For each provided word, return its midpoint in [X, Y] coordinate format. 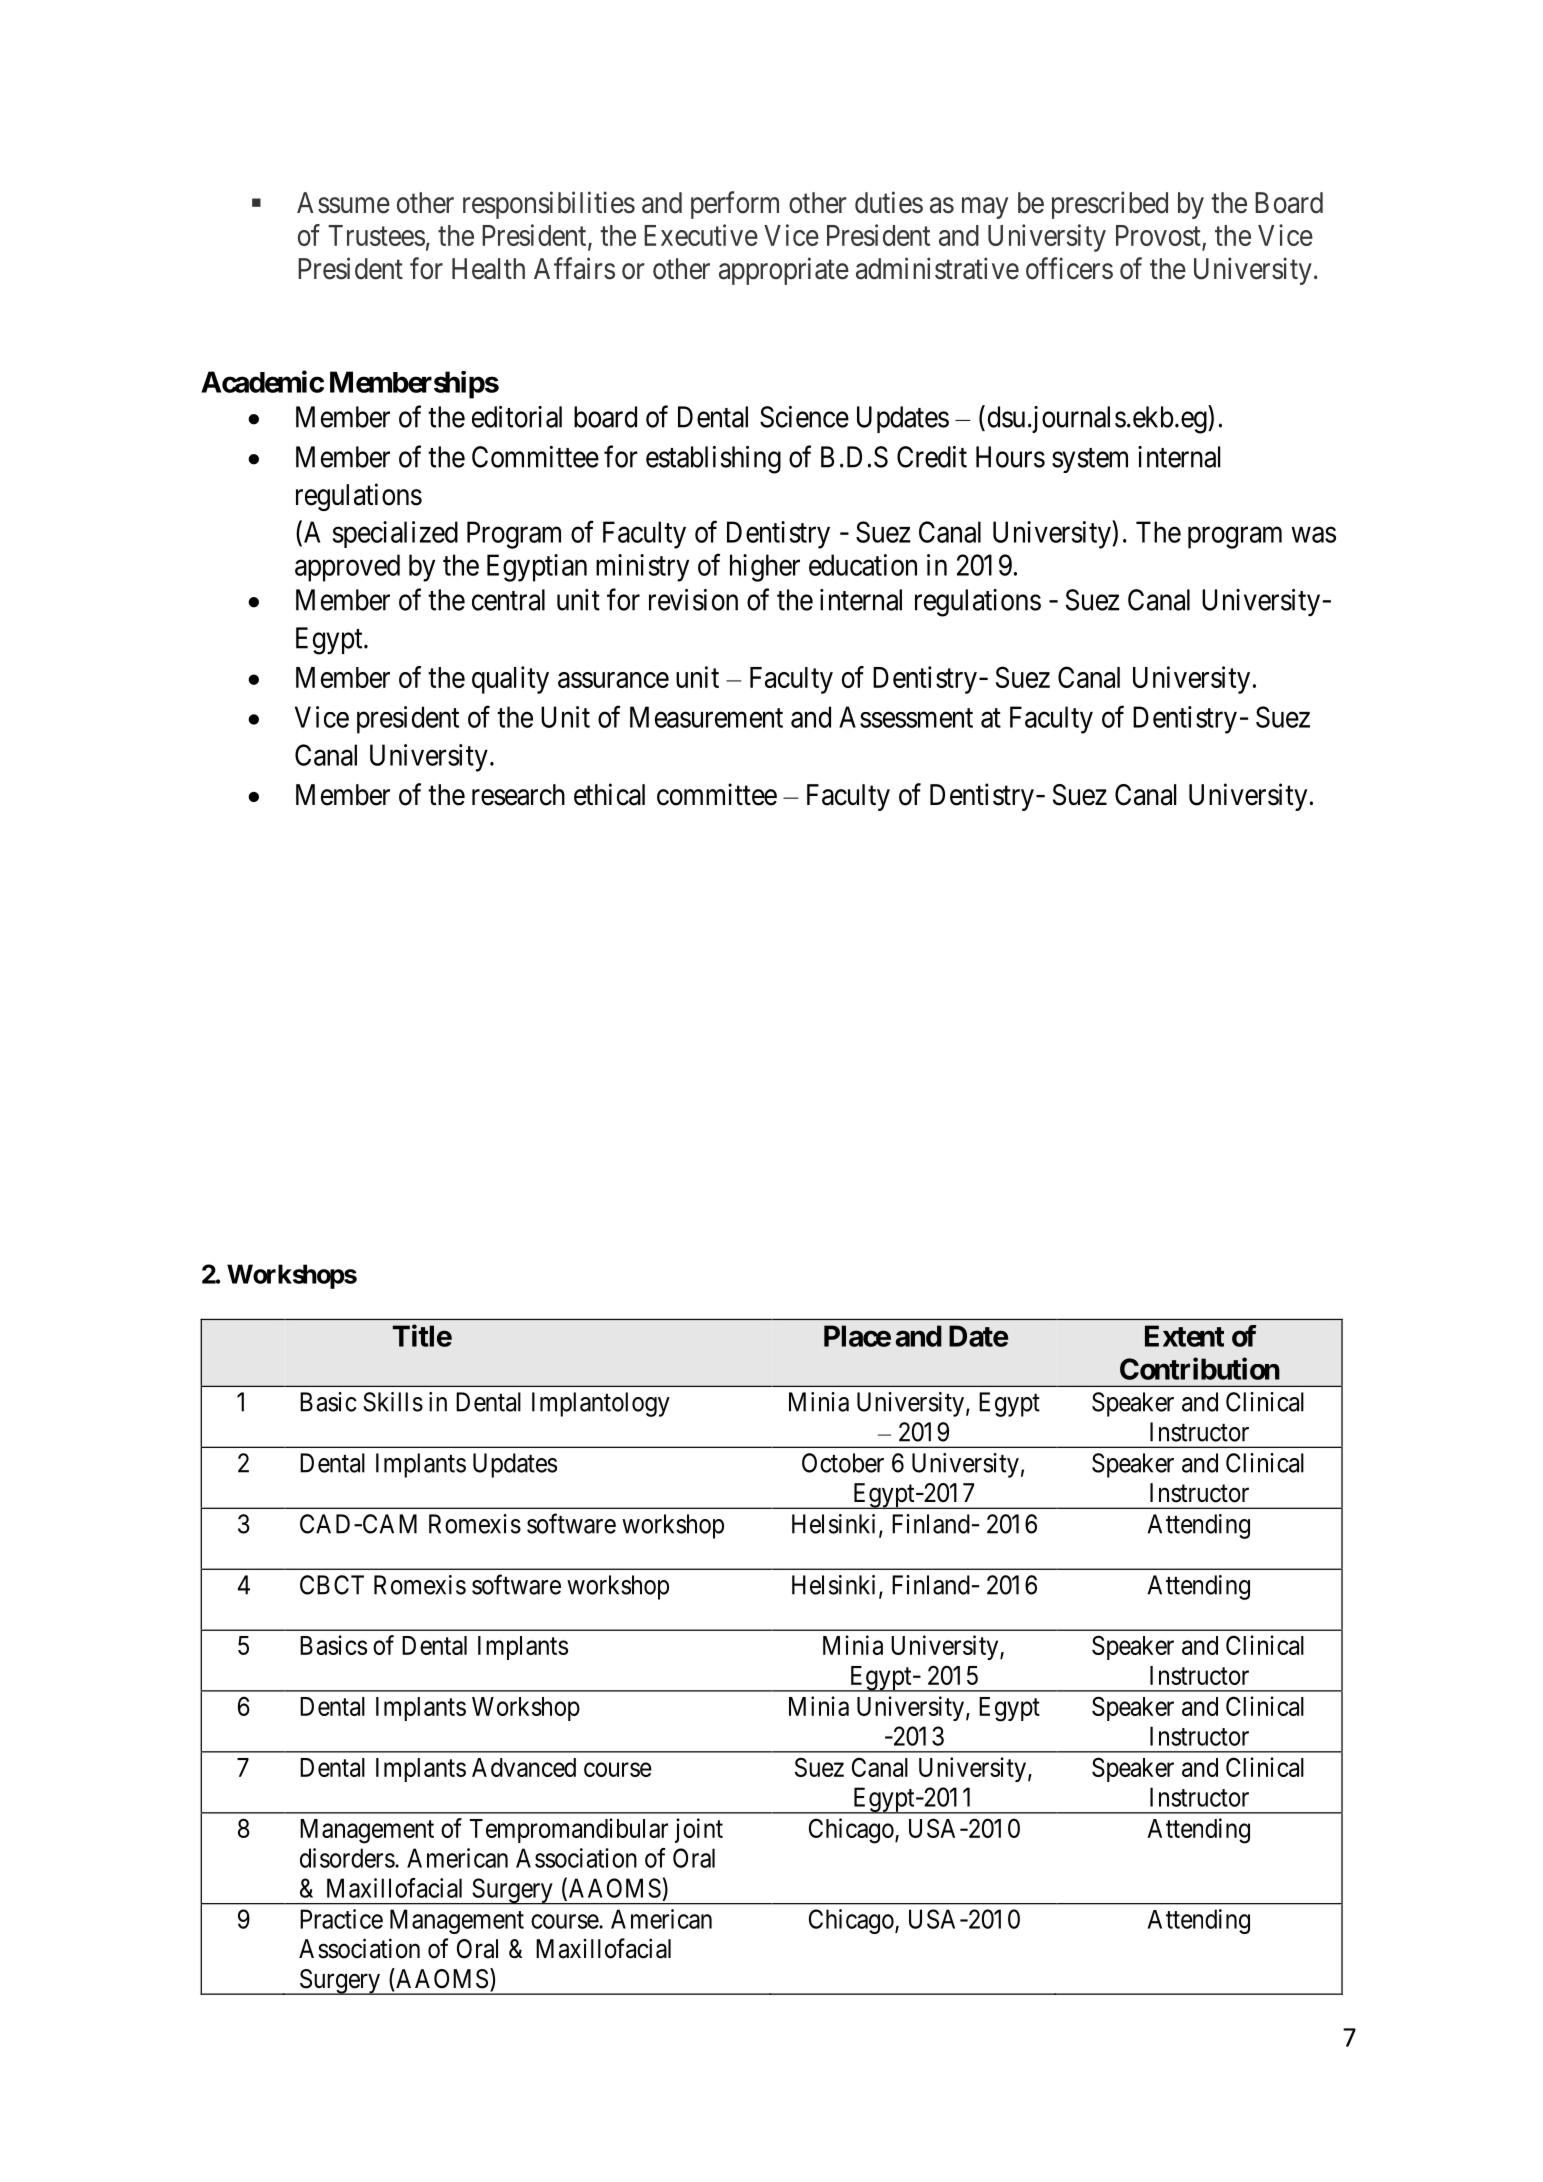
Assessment [906, 717]
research [518, 795]
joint [699, 1830]
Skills [393, 1402]
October [843, 1463]
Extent [1184, 1336]
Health [488, 269]
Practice [341, 1919]
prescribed [1110, 205]
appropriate [784, 271]
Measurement [706, 717]
